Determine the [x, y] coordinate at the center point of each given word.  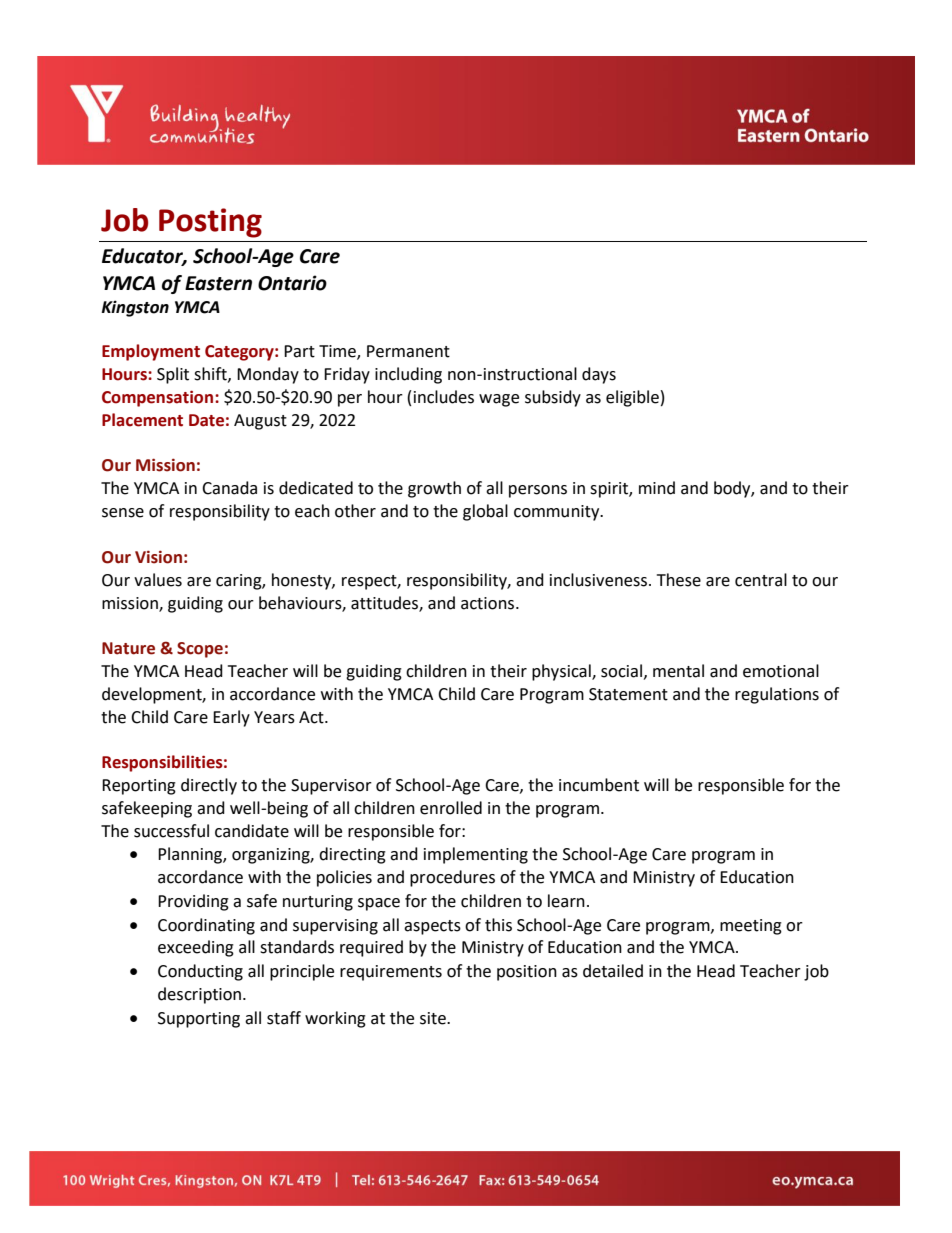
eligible [632, 398]
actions [489, 603]
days [599, 375]
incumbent [599, 785]
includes [444, 397]
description [201, 995]
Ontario [292, 283]
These [679, 580]
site [434, 1018]
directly [209, 786]
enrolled [451, 808]
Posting [210, 223]
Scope [200, 650]
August [260, 422]
